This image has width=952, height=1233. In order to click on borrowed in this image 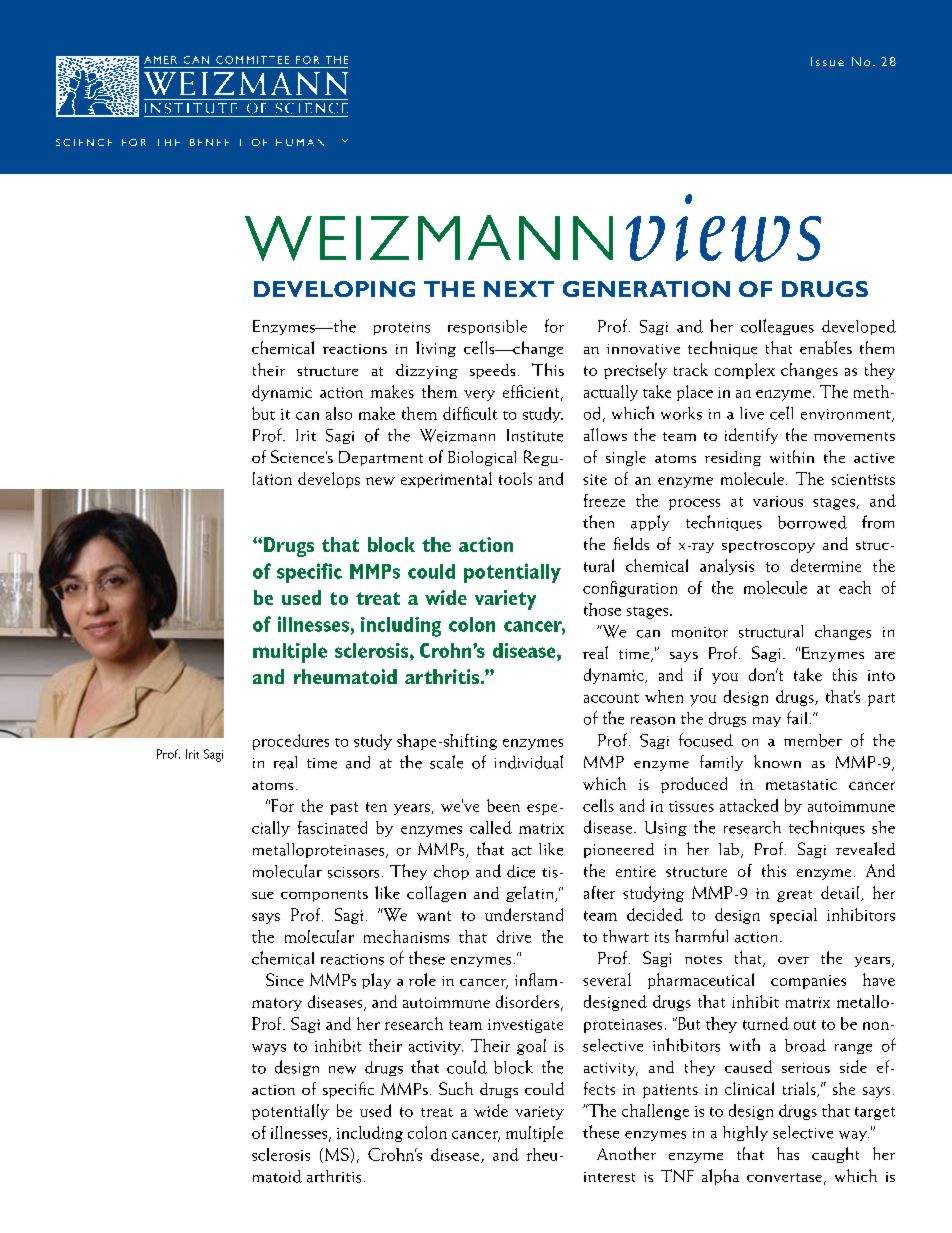, I will do `click(812, 522)`.
